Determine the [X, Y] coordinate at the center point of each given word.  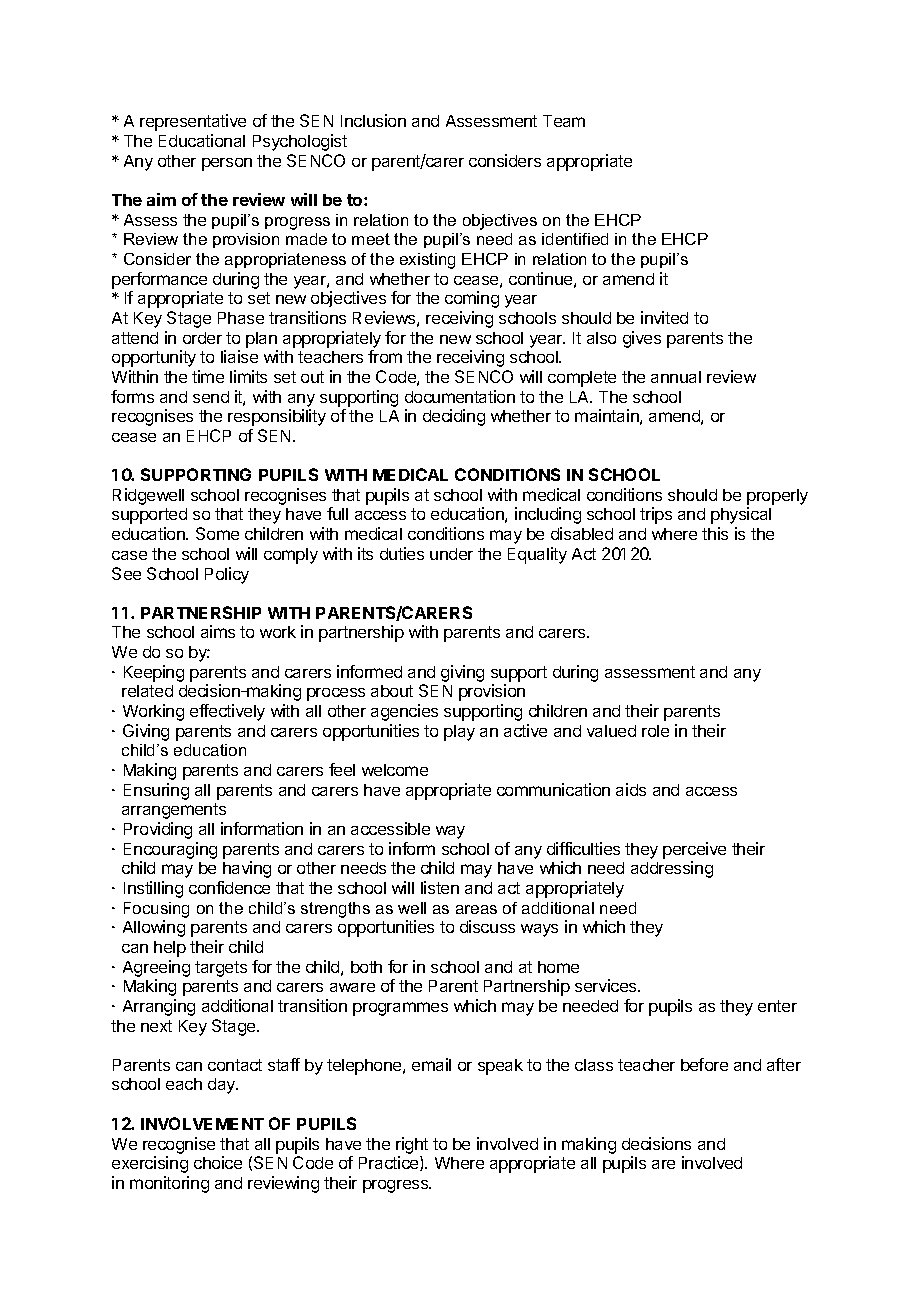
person [227, 164]
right [412, 1145]
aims [218, 631]
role [655, 731]
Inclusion [373, 120]
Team [564, 121]
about [392, 691]
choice [218, 1162]
